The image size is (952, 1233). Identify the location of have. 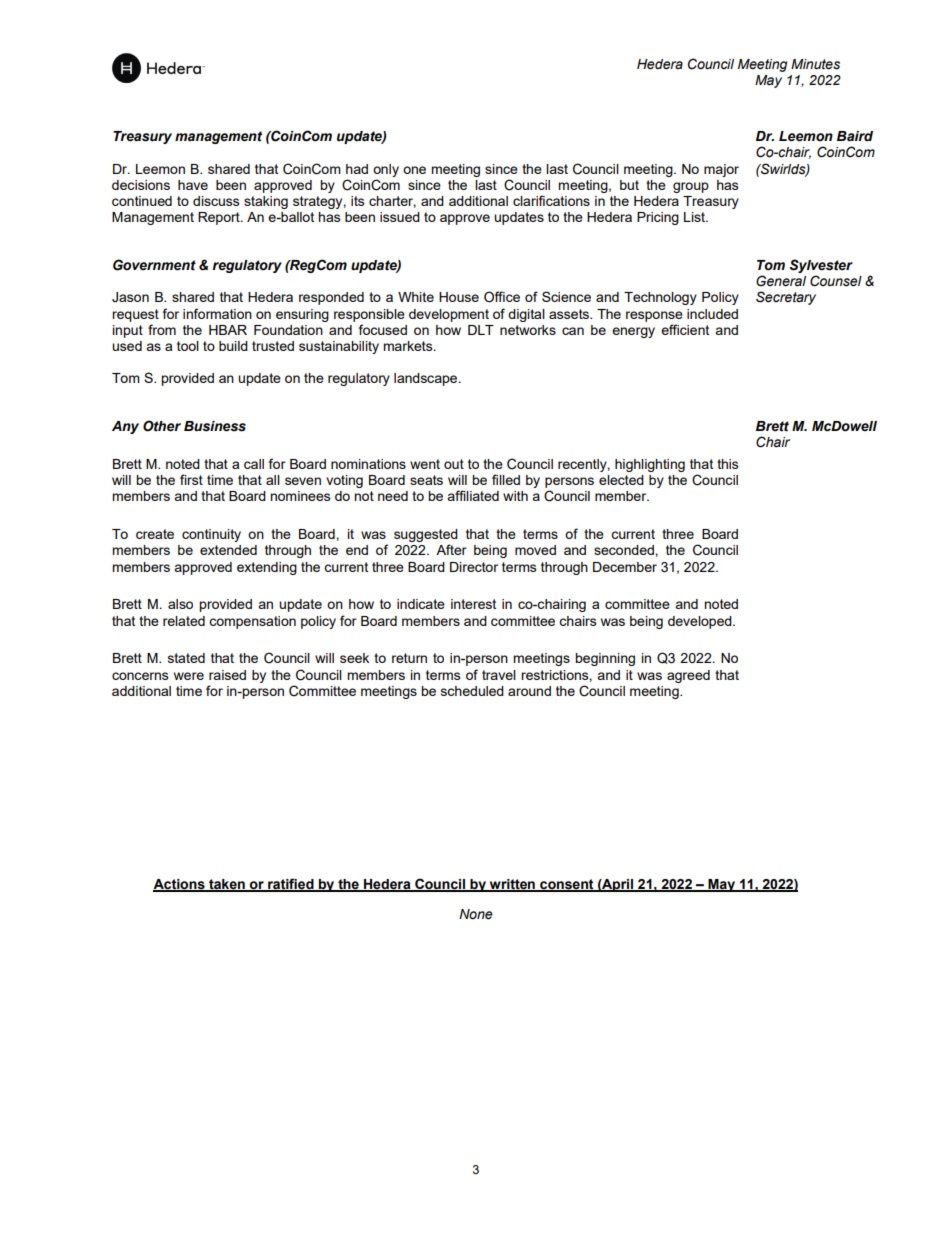
(193, 185).
